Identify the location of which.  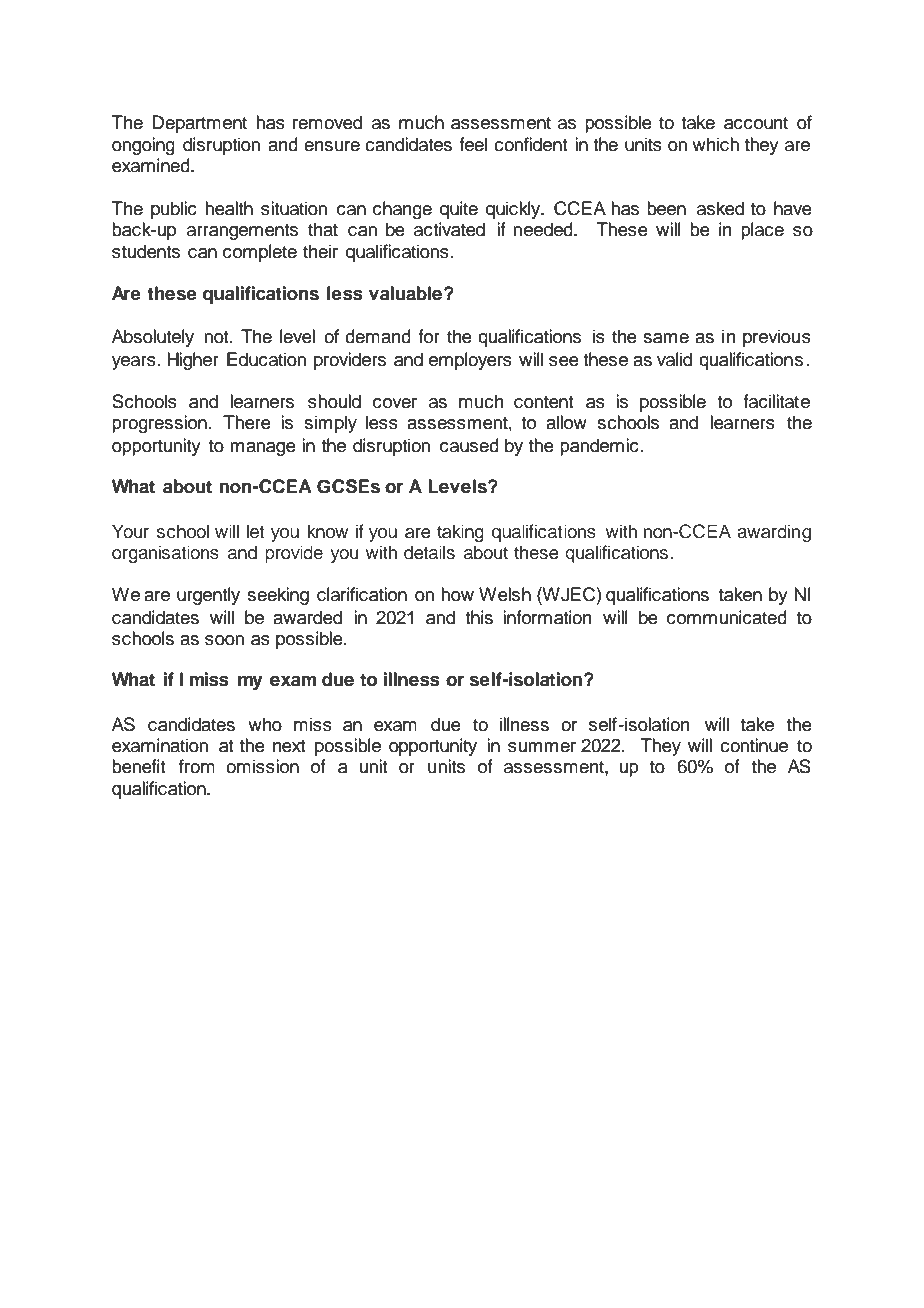
(715, 144).
